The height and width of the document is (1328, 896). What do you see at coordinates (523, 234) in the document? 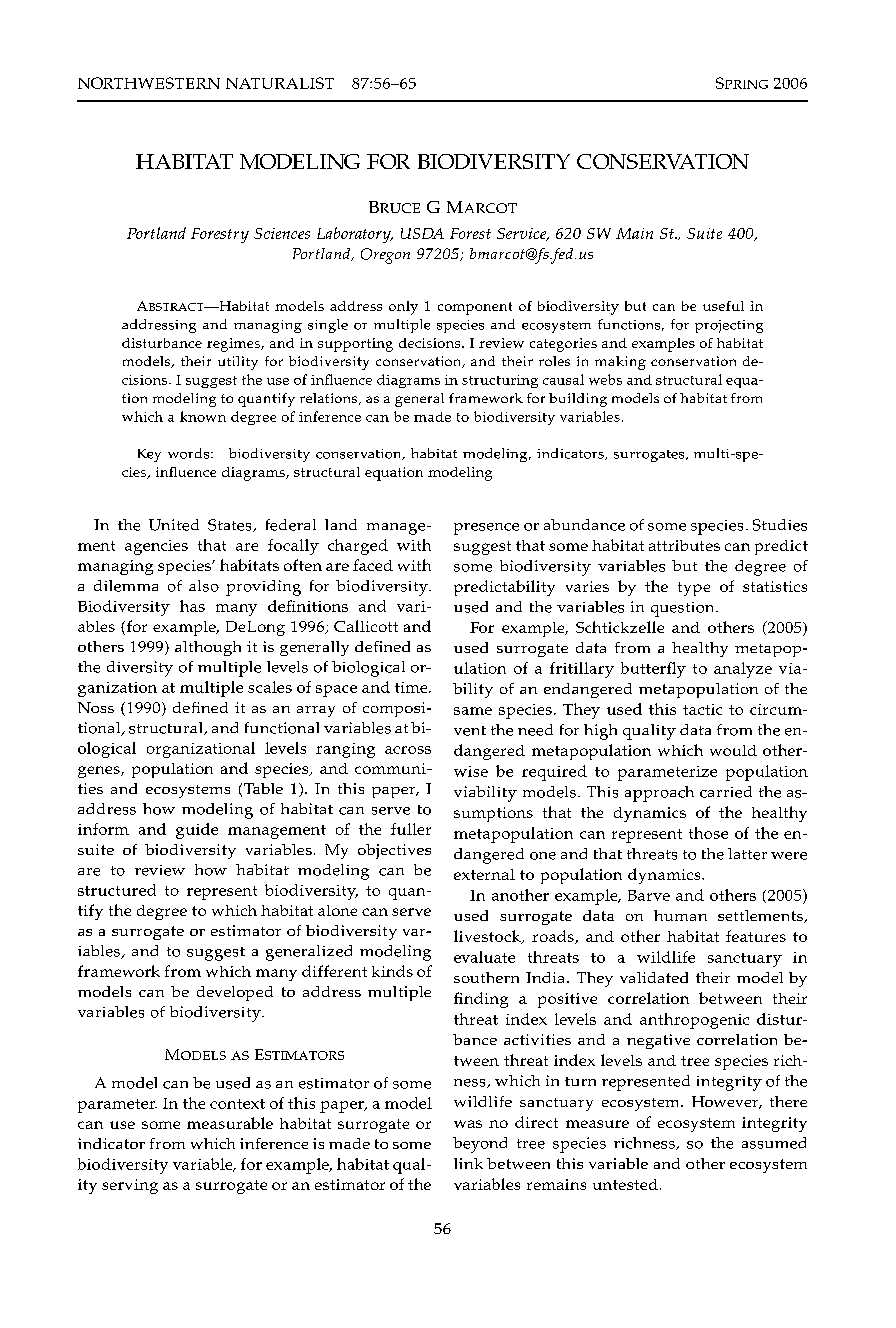
I see `Service` at bounding box center [523, 234].
